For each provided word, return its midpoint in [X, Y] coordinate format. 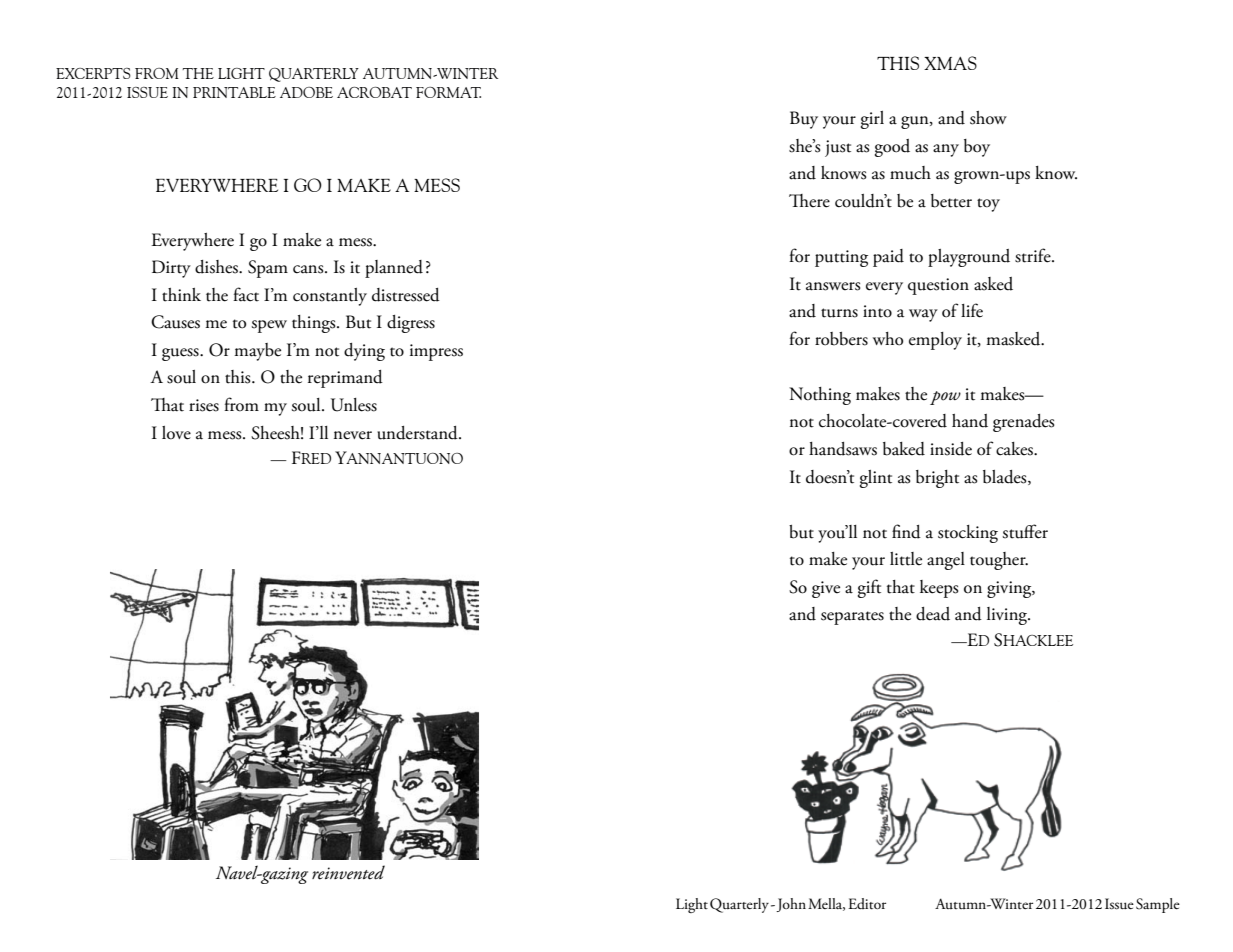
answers [833, 286]
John [790, 905]
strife [1034, 255]
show [988, 118]
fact [246, 294]
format [448, 92]
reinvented [348, 872]
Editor [867, 904]
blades [1006, 477]
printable [234, 92]
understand [418, 433]
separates [852, 618]
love [176, 433]
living [1008, 616]
